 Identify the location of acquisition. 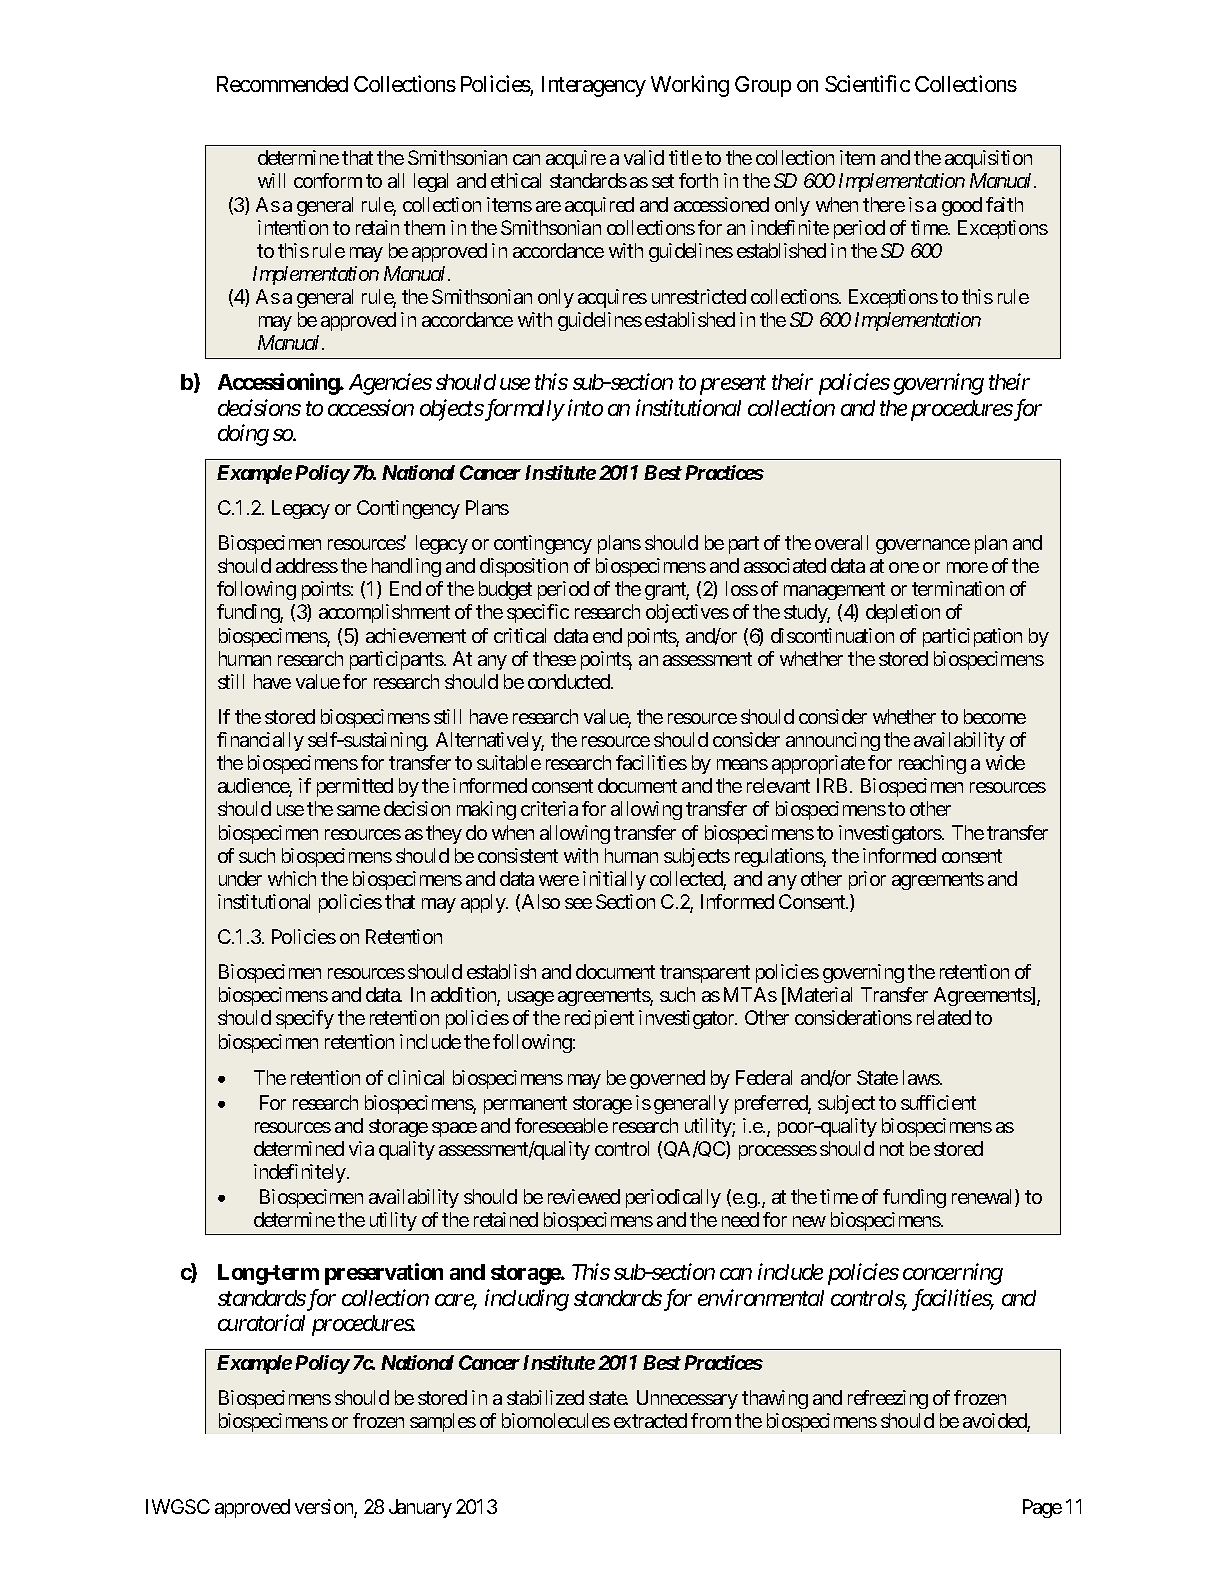
(988, 159).
